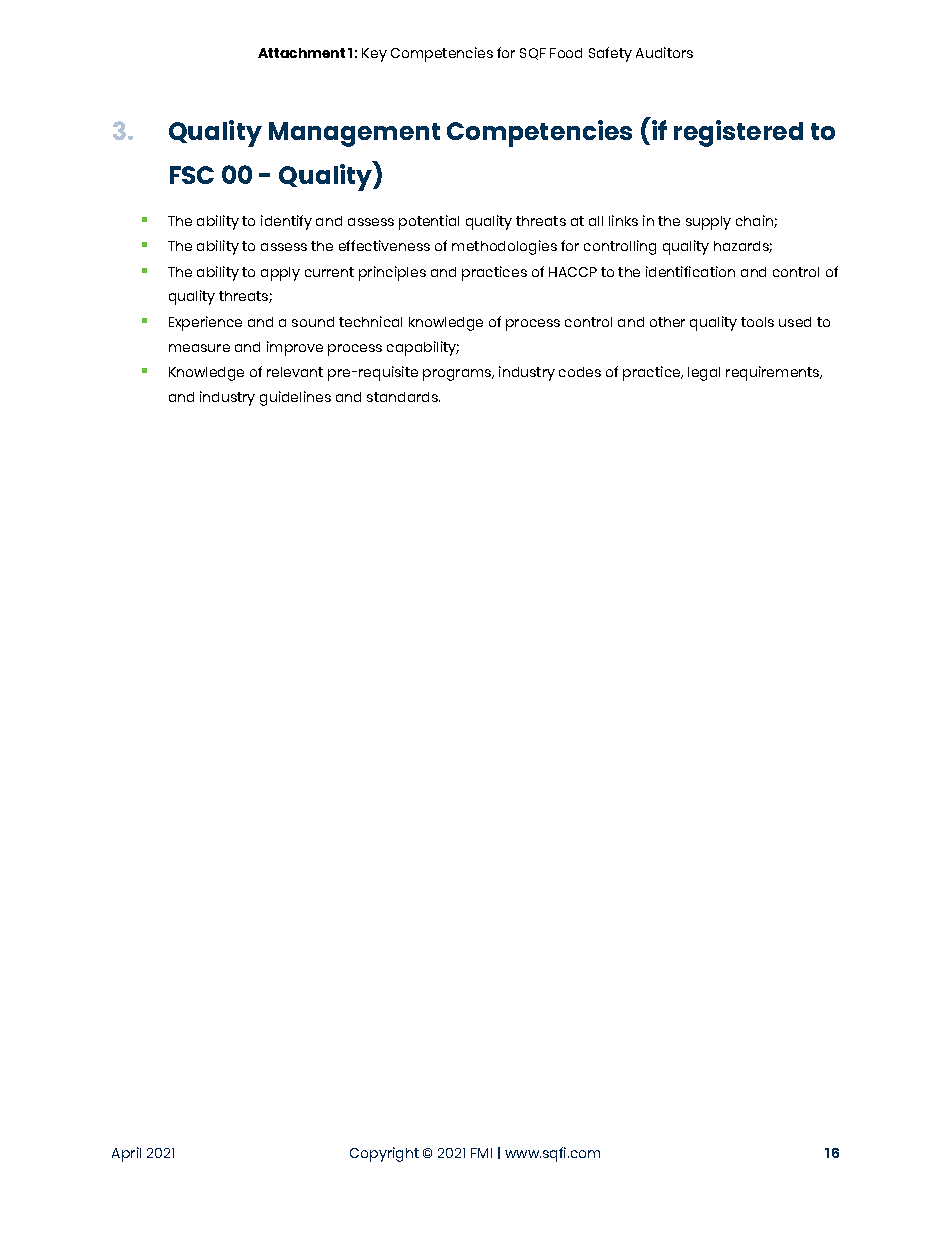 Image resolution: width=952 pixels, height=1233 pixels. Describe the element at coordinates (738, 133) in the screenshot. I see `registered` at that location.
